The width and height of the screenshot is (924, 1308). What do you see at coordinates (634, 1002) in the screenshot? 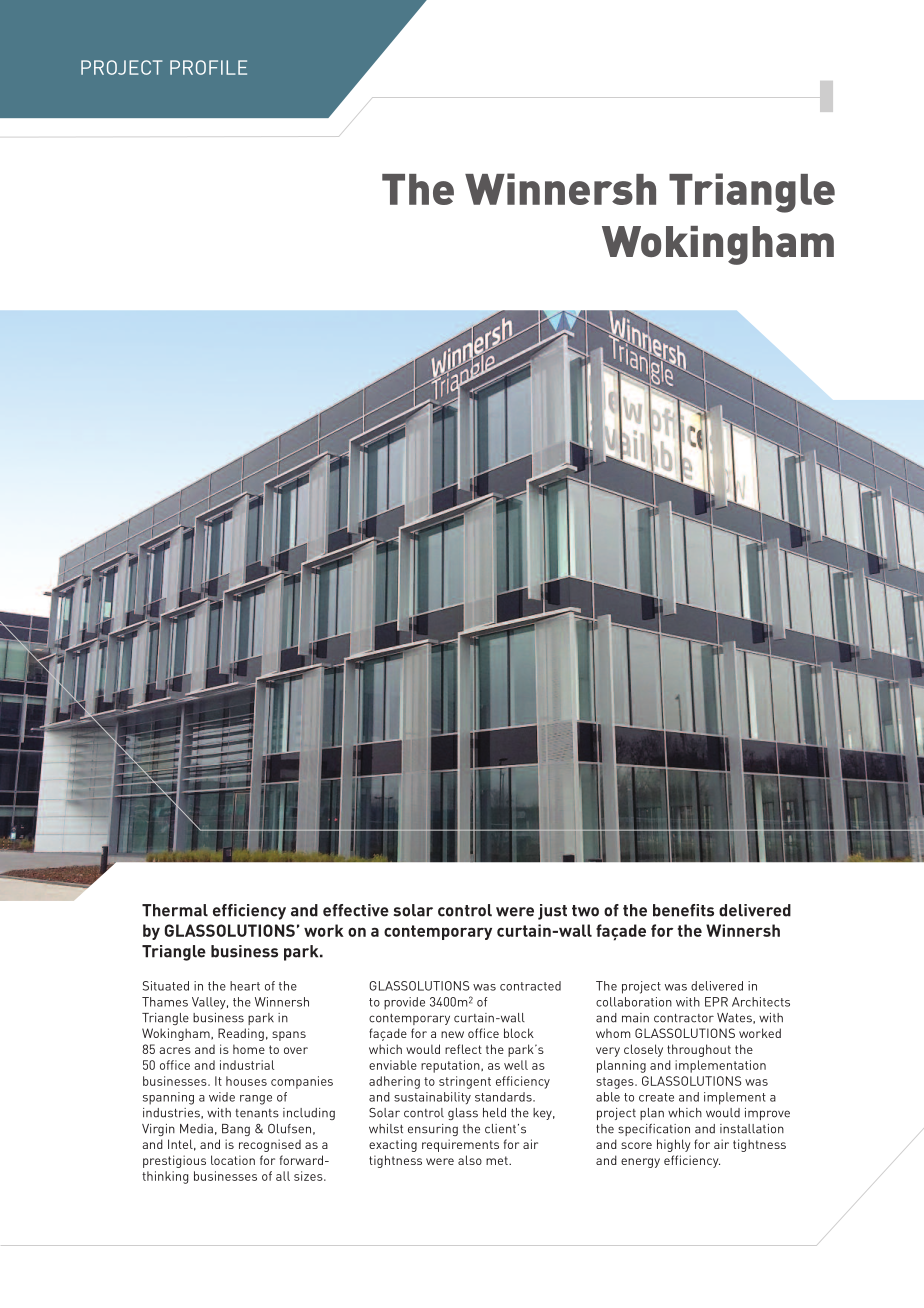
I see `collaboration` at bounding box center [634, 1002].
